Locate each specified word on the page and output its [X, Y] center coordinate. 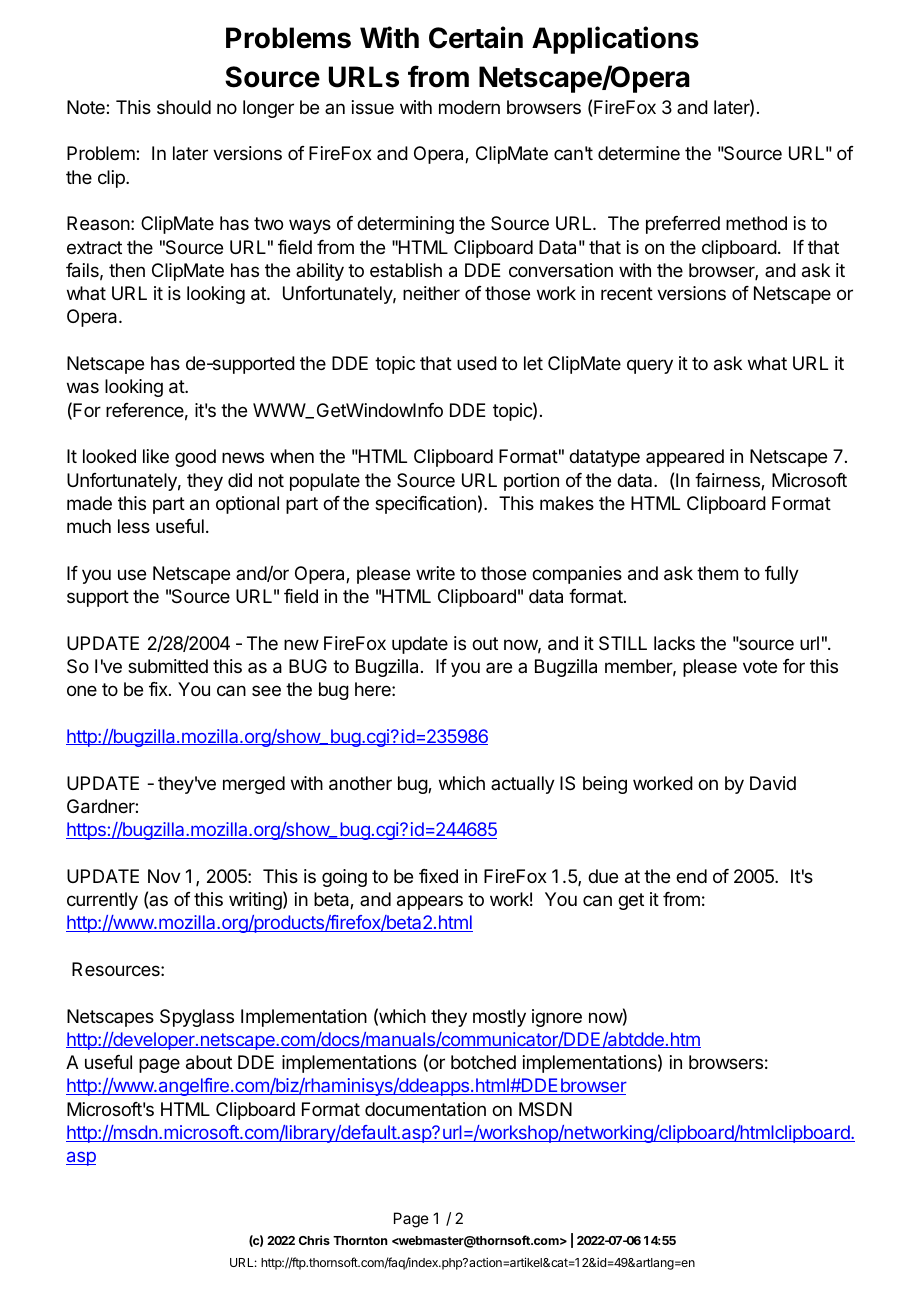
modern [469, 107]
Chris [314, 1240]
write [435, 573]
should [184, 107]
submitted [168, 666]
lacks [674, 643]
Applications [615, 40]
